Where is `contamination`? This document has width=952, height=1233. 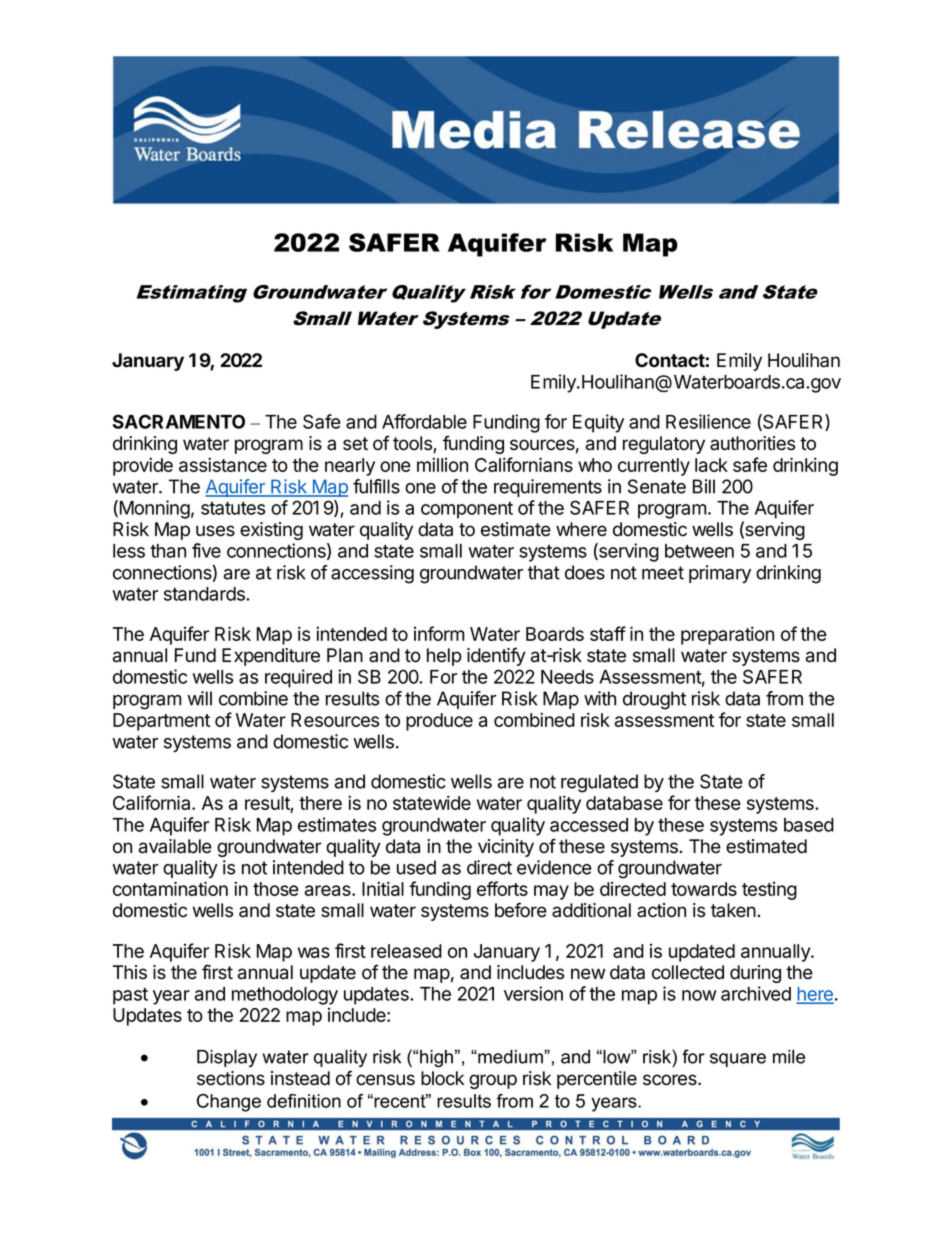
contamination is located at coordinates (170, 888).
